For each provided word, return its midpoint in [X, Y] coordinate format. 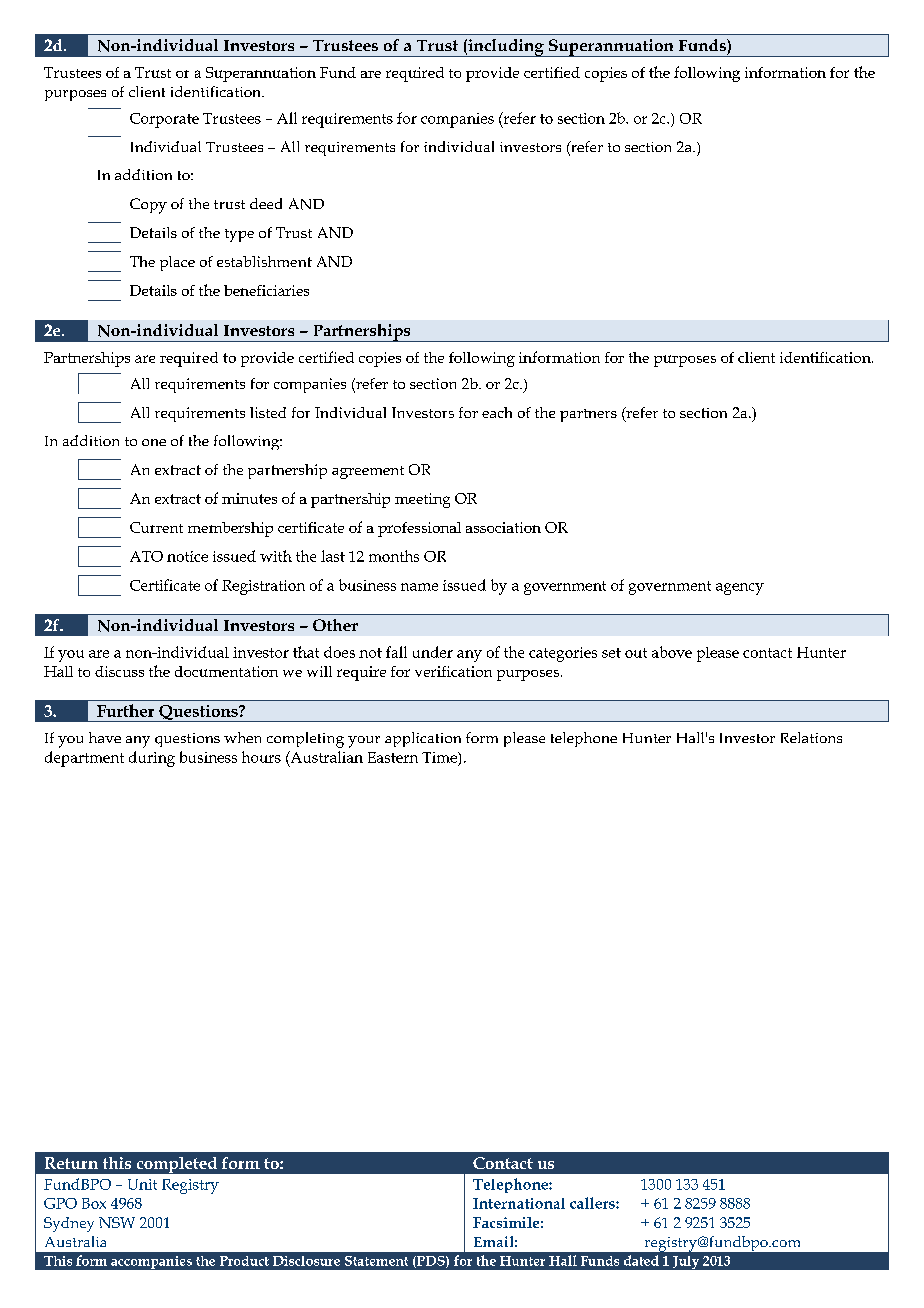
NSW [117, 1222]
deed [266, 203]
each [497, 412]
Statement [376, 1261]
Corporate [164, 120]
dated [641, 1260]
